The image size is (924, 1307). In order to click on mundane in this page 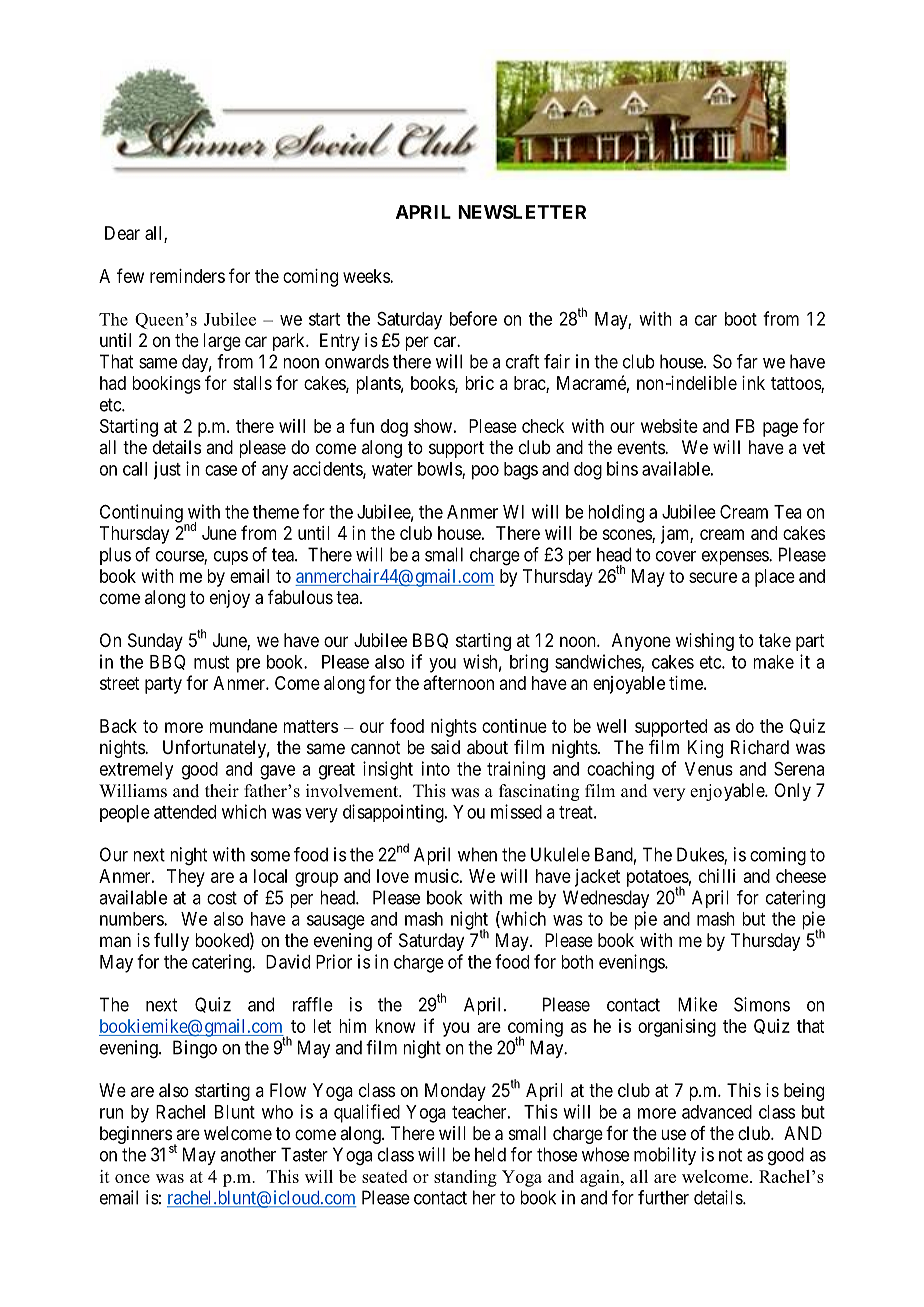, I will do `click(243, 726)`.
